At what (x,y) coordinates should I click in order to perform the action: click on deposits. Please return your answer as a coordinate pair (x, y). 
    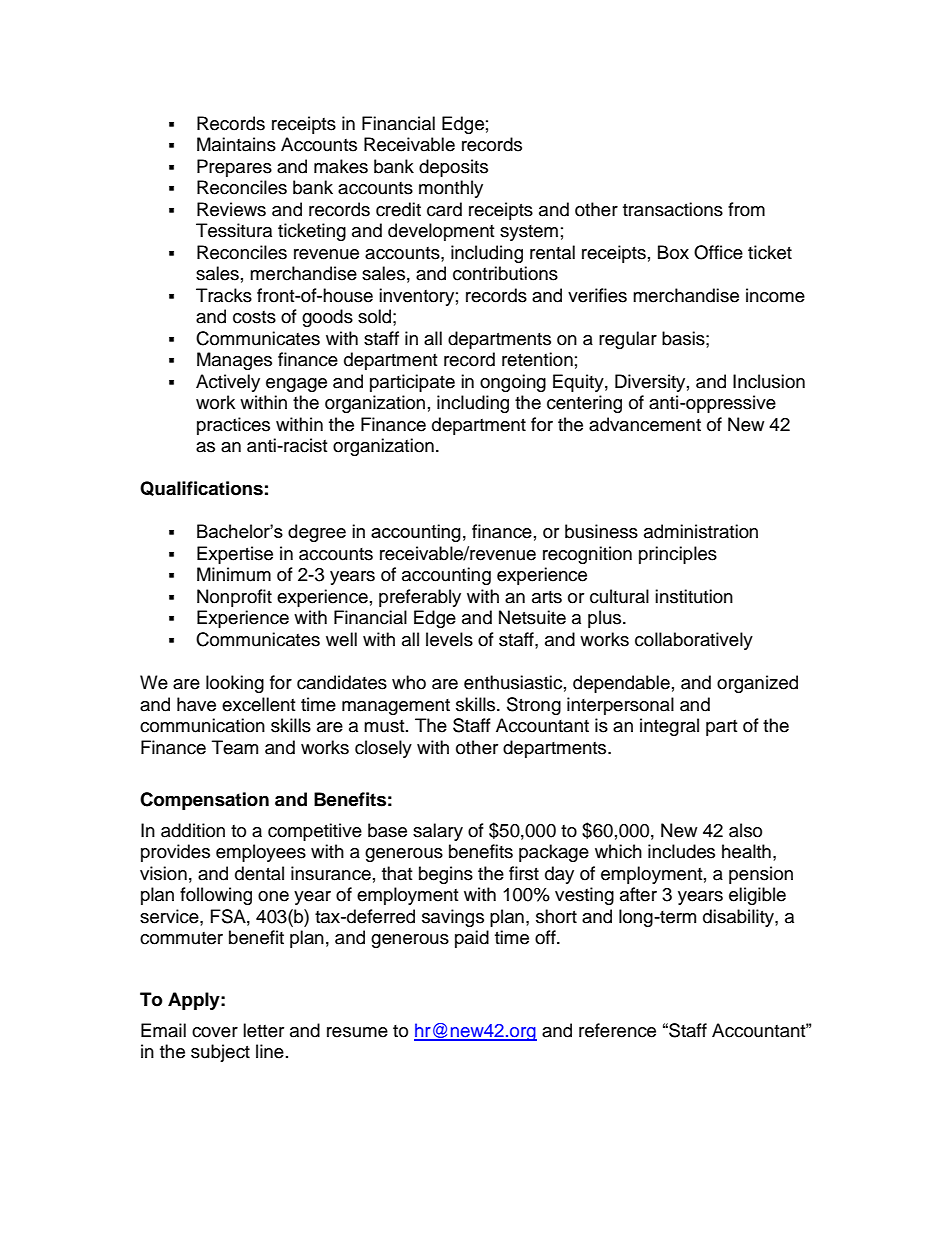
    Looking at the image, I should click on (453, 168).
